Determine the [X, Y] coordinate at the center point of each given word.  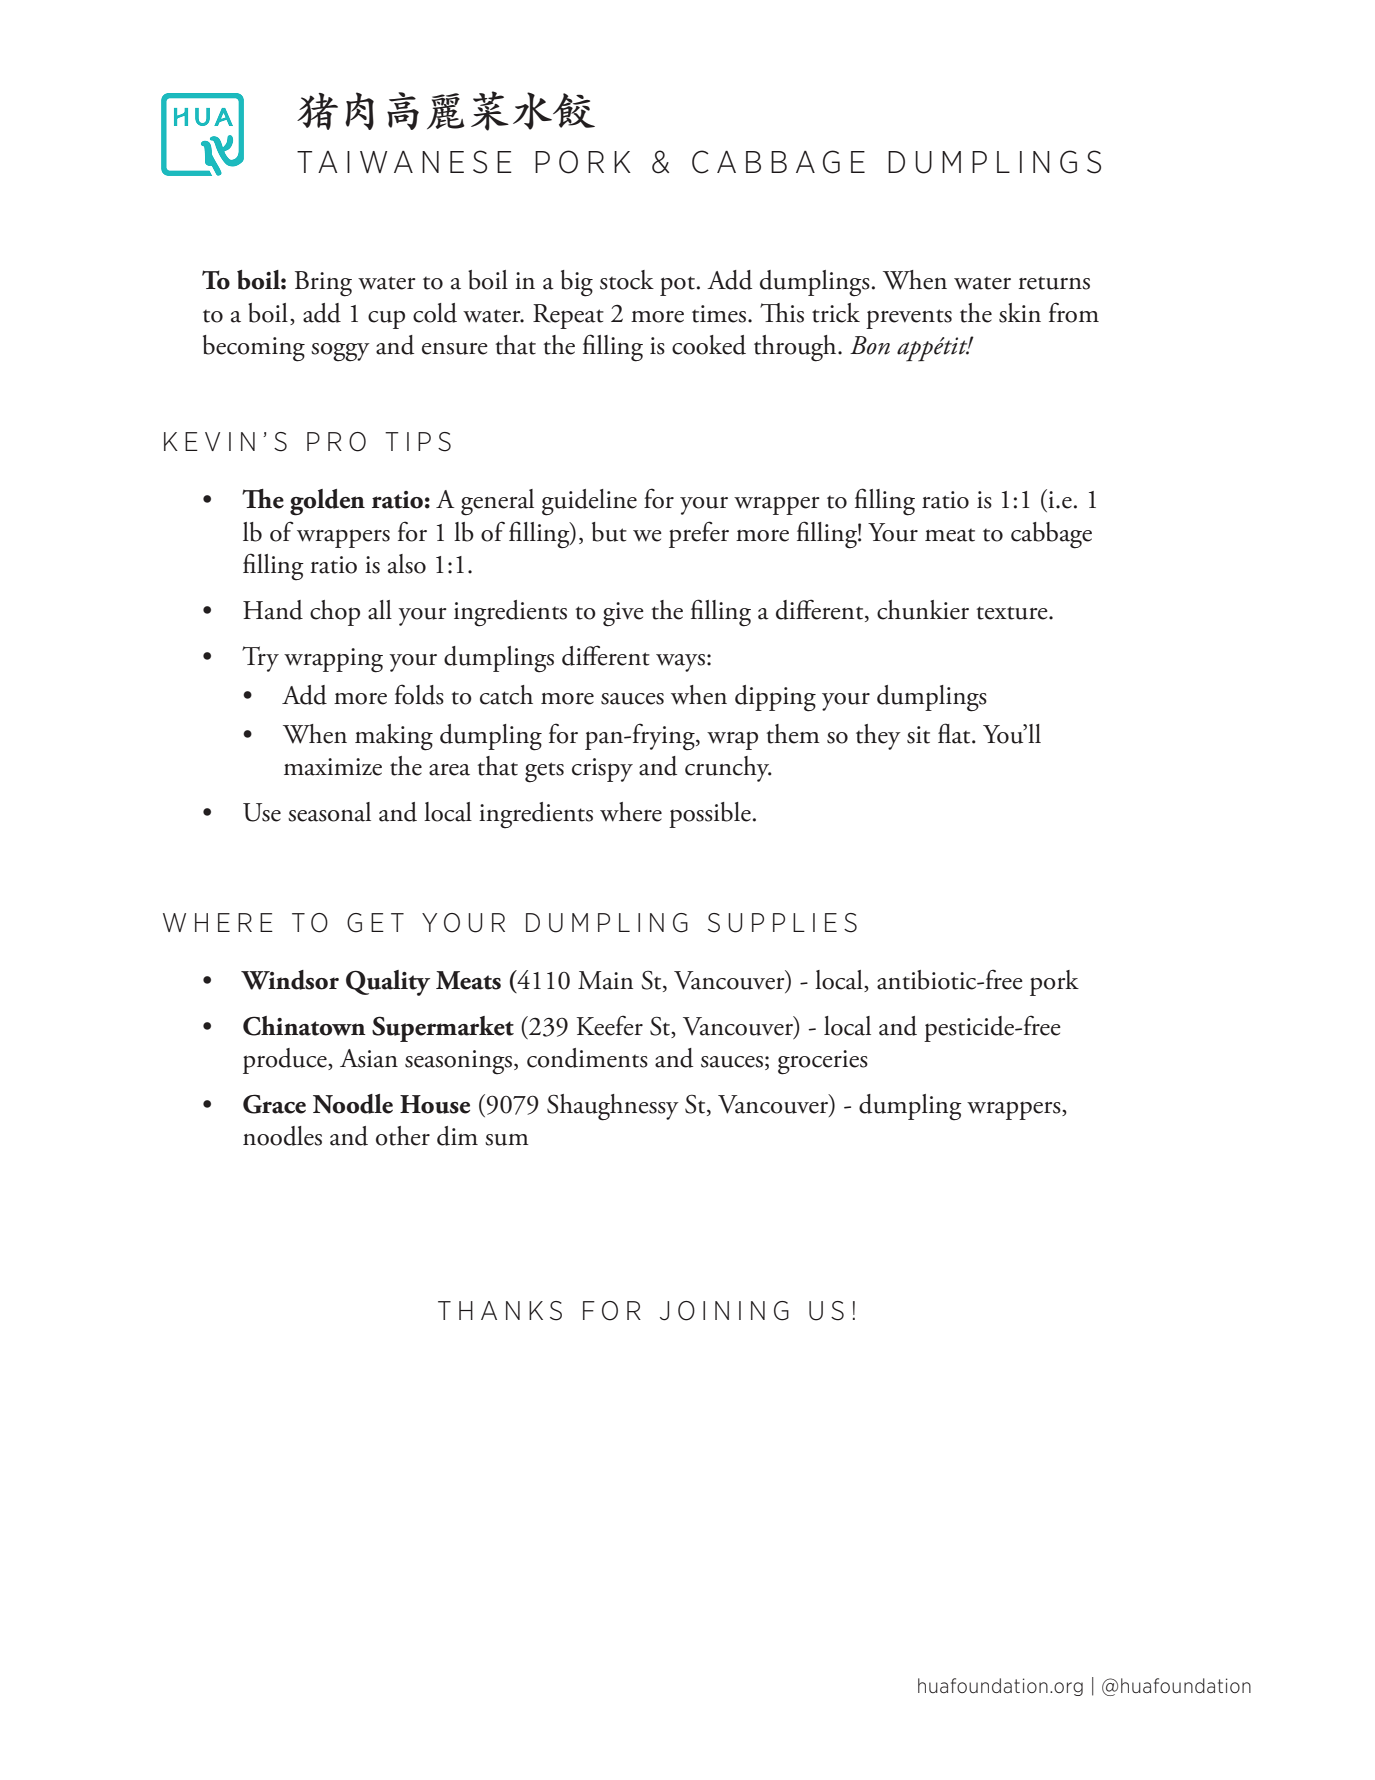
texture [1013, 613]
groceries [823, 1062]
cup [386, 319]
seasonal [329, 812]
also [407, 564]
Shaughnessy [613, 1107]
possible [710, 815]
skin [1020, 313]
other [403, 1136]
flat [955, 733]
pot [677, 286]
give [623, 614]
